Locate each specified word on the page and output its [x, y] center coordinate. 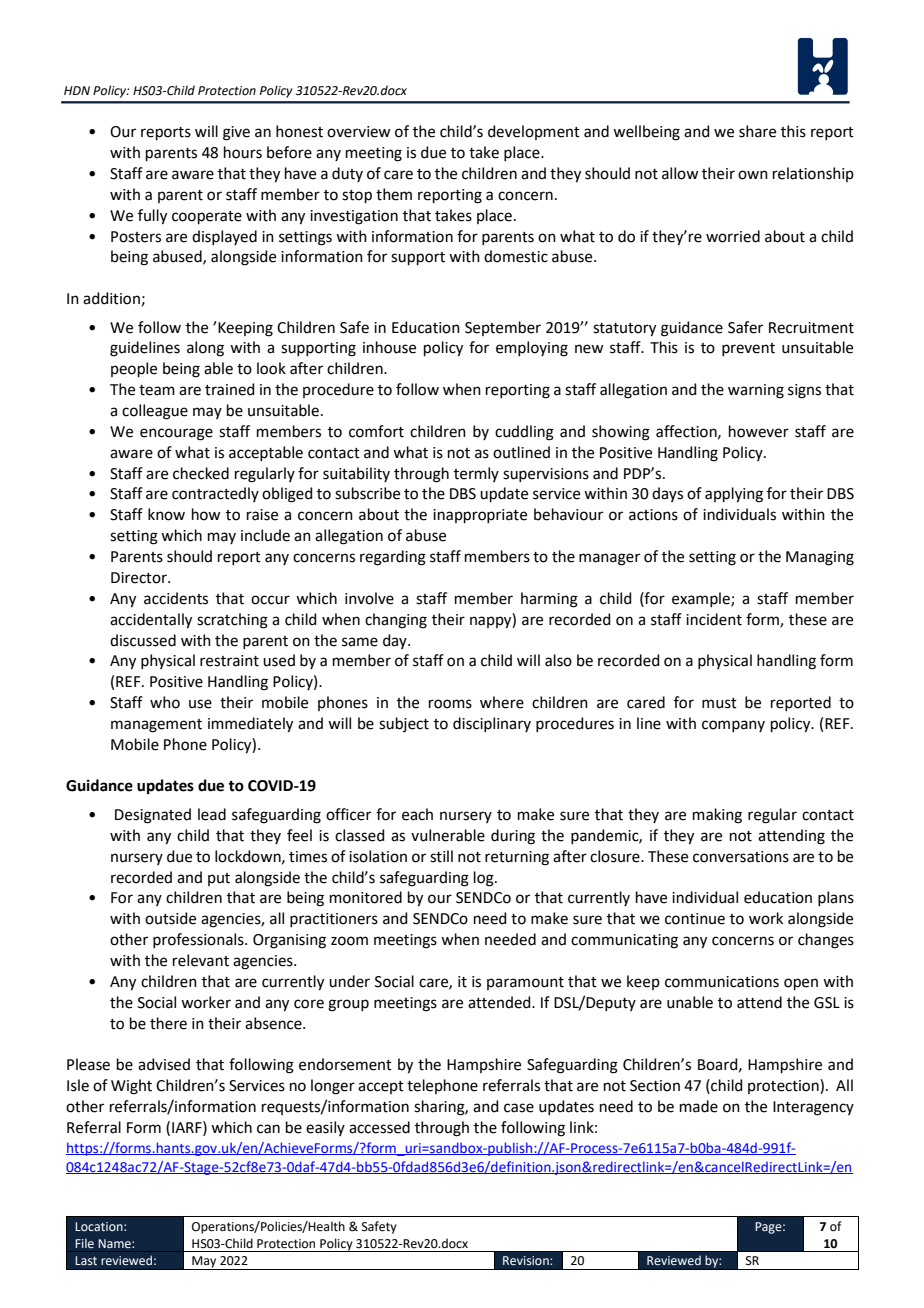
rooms [450, 704]
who [165, 702]
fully [152, 217]
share [757, 131]
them [394, 194]
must [719, 703]
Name [115, 1243]
